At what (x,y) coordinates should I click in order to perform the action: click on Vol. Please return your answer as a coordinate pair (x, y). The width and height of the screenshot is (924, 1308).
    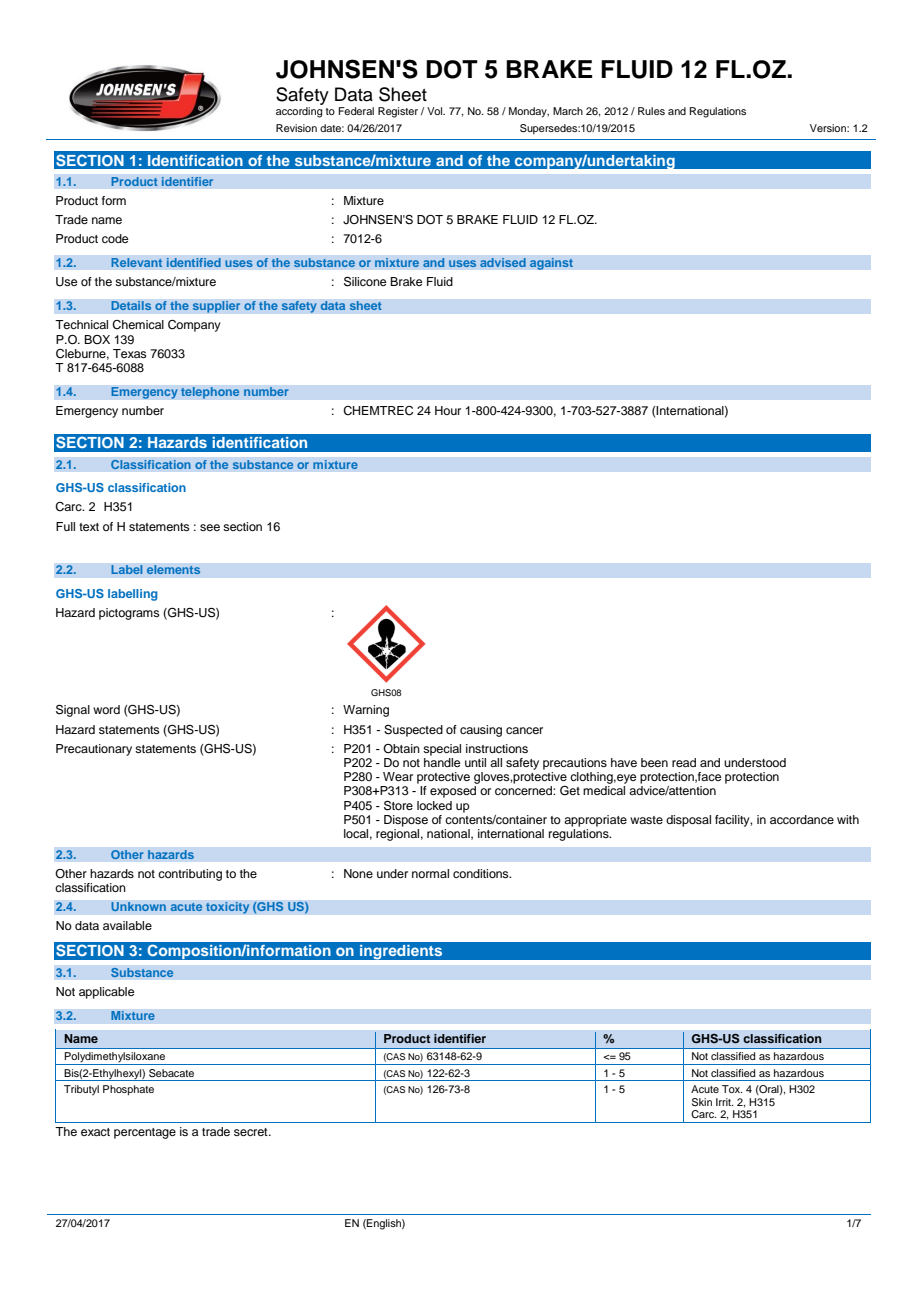
    Looking at the image, I should click on (436, 111).
